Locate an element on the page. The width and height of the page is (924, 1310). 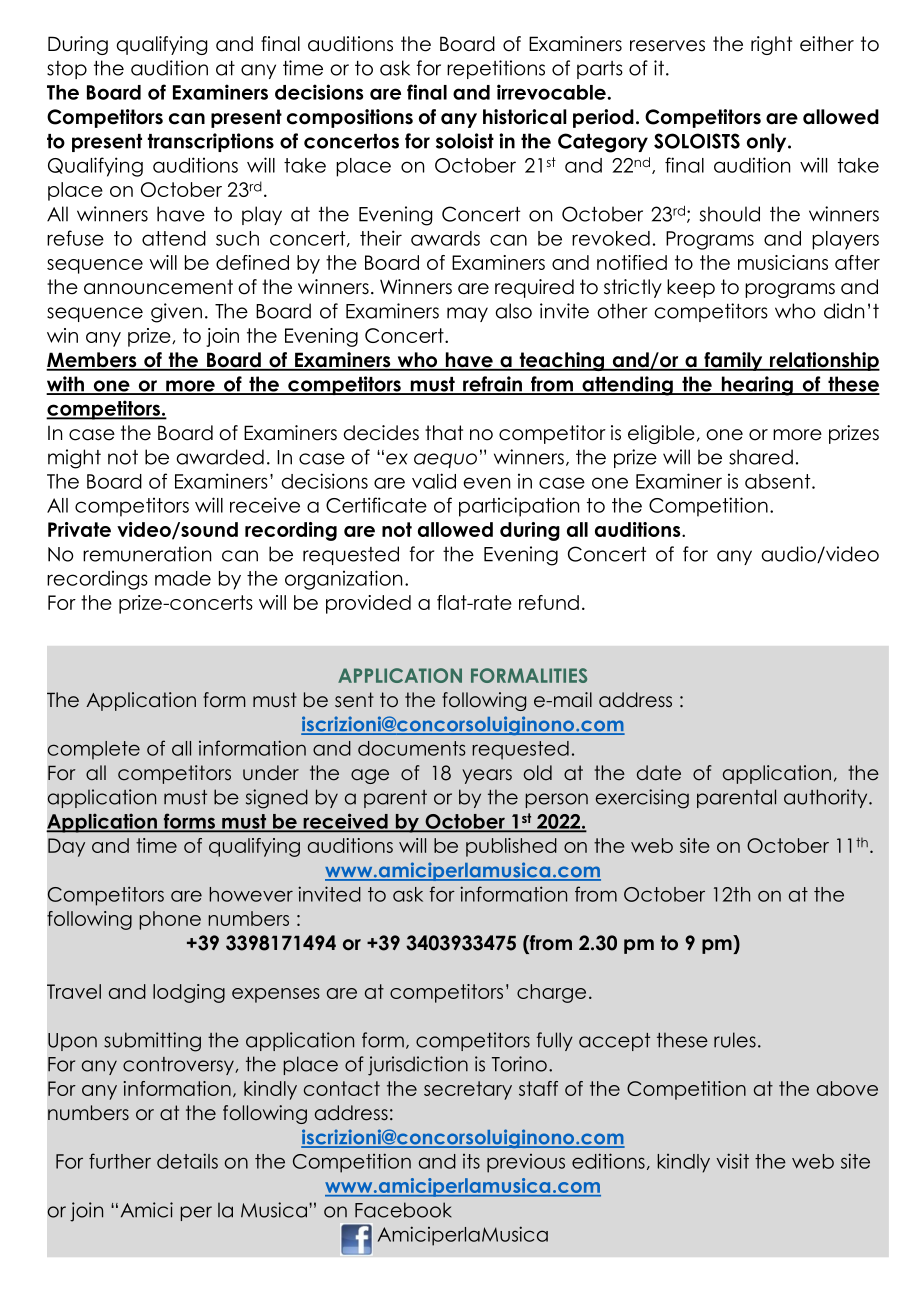
years is located at coordinates (487, 776).
